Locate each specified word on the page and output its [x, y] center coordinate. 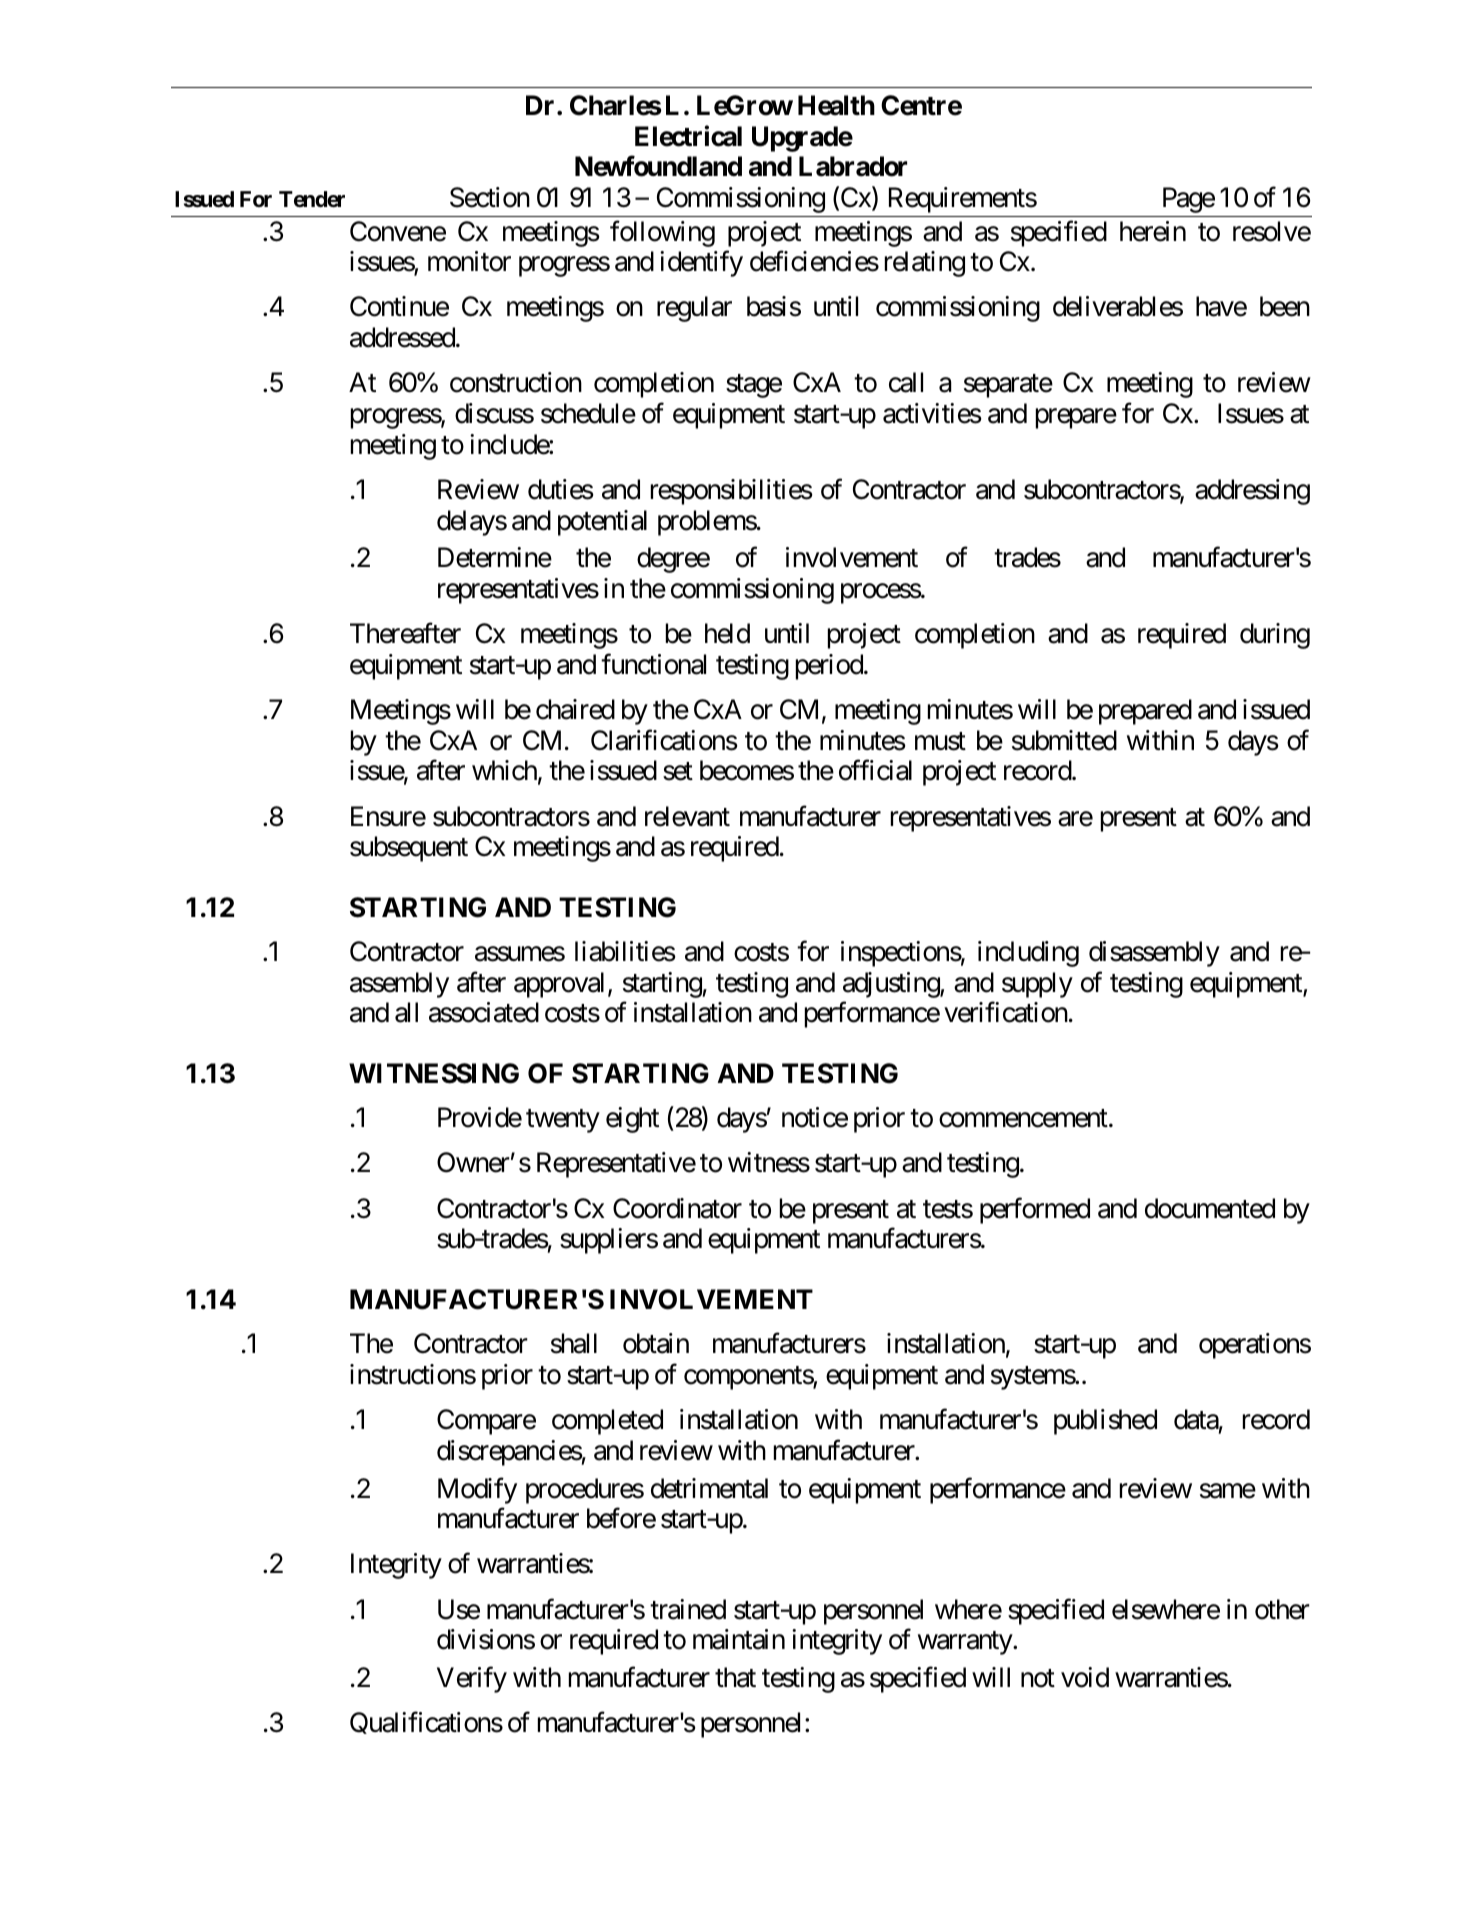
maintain [739, 1639]
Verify [472, 1680]
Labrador [853, 166]
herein [1153, 231]
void [1085, 1677]
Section [490, 197]
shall [574, 1343]
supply [1037, 985]
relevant [687, 816]
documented [1210, 1208]
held [727, 633]
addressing [1252, 492]
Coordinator [677, 1208]
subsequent [409, 849]
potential [602, 523]
